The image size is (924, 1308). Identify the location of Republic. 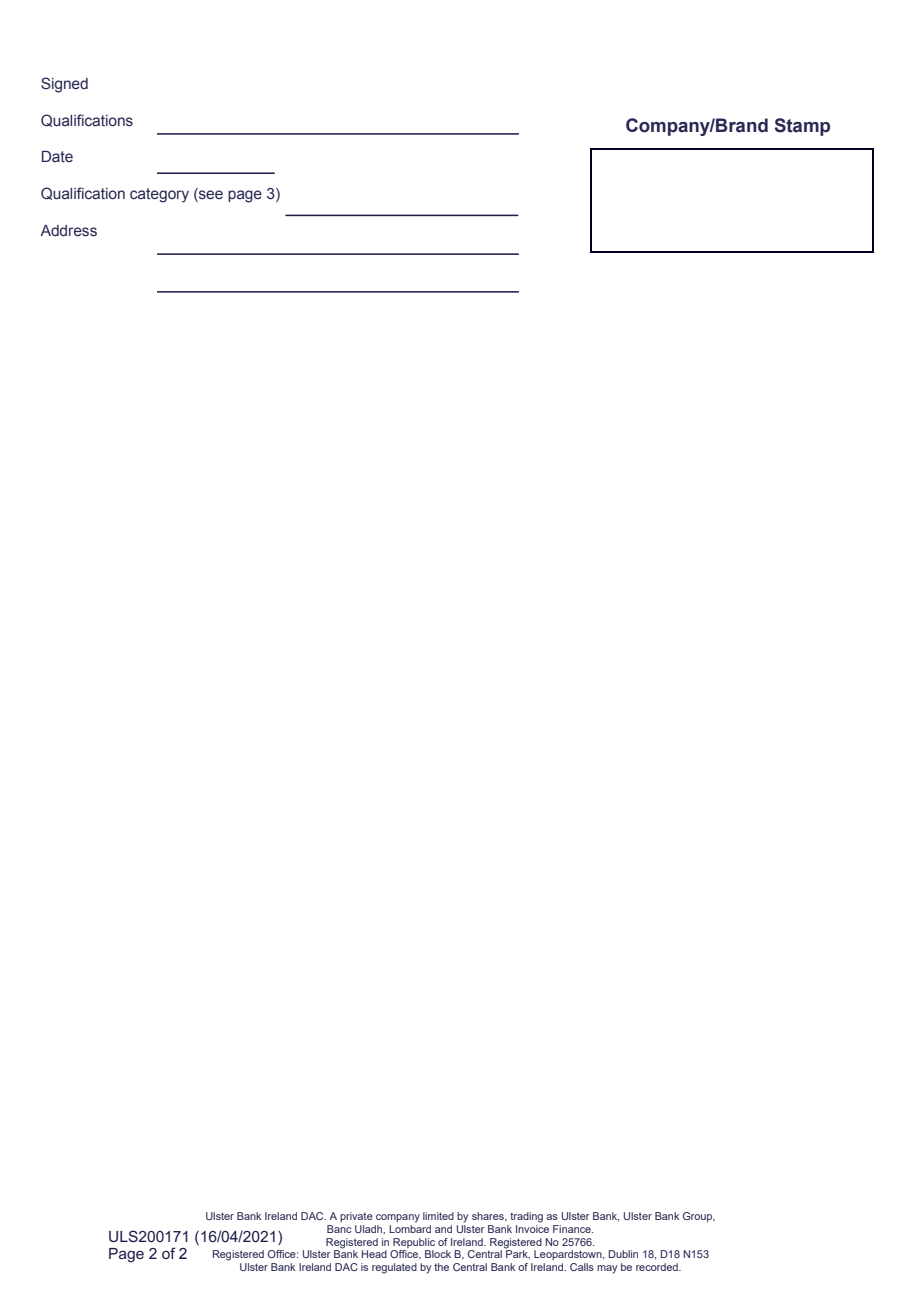
(414, 1243).
